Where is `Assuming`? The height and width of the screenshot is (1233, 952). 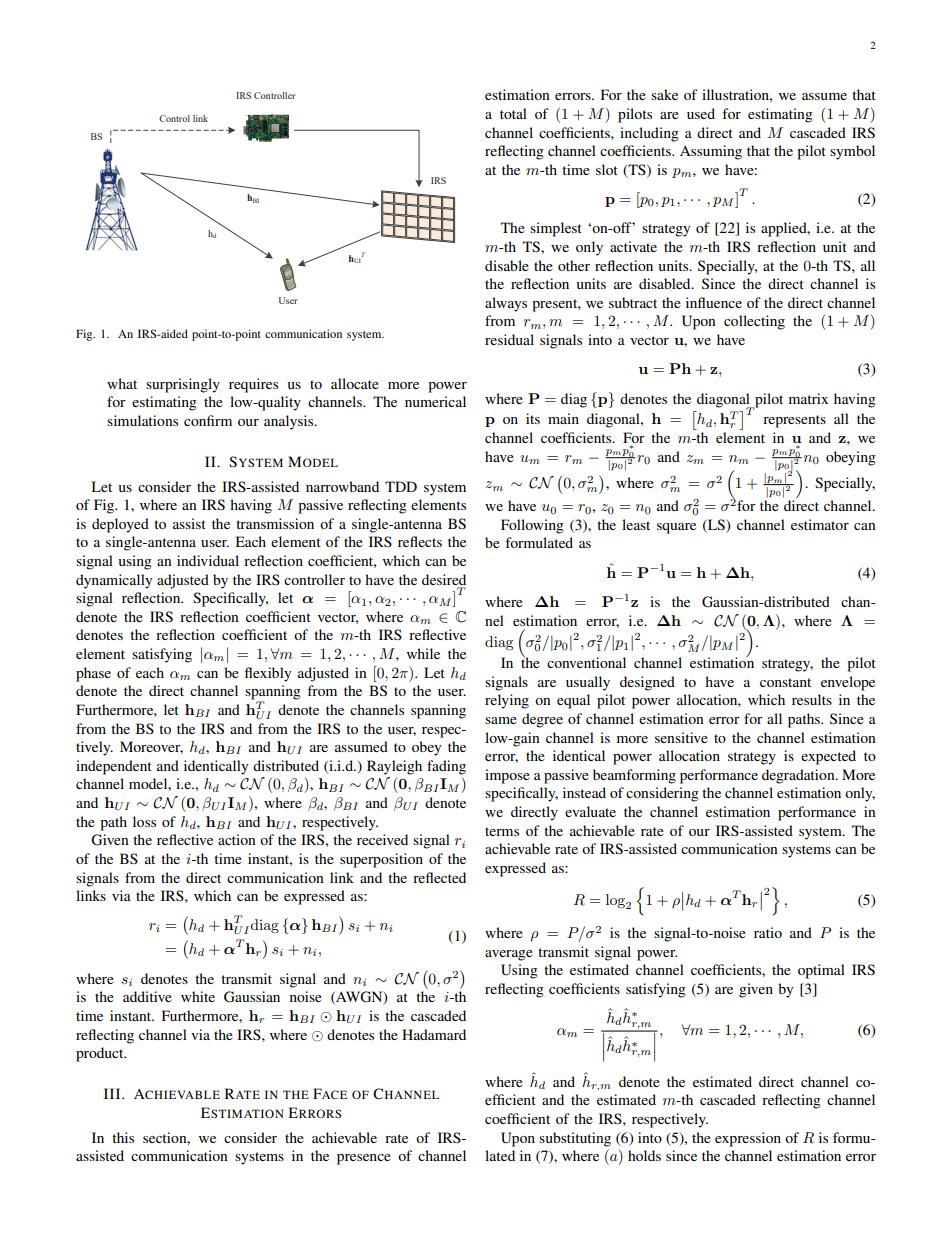
Assuming is located at coordinates (711, 152).
